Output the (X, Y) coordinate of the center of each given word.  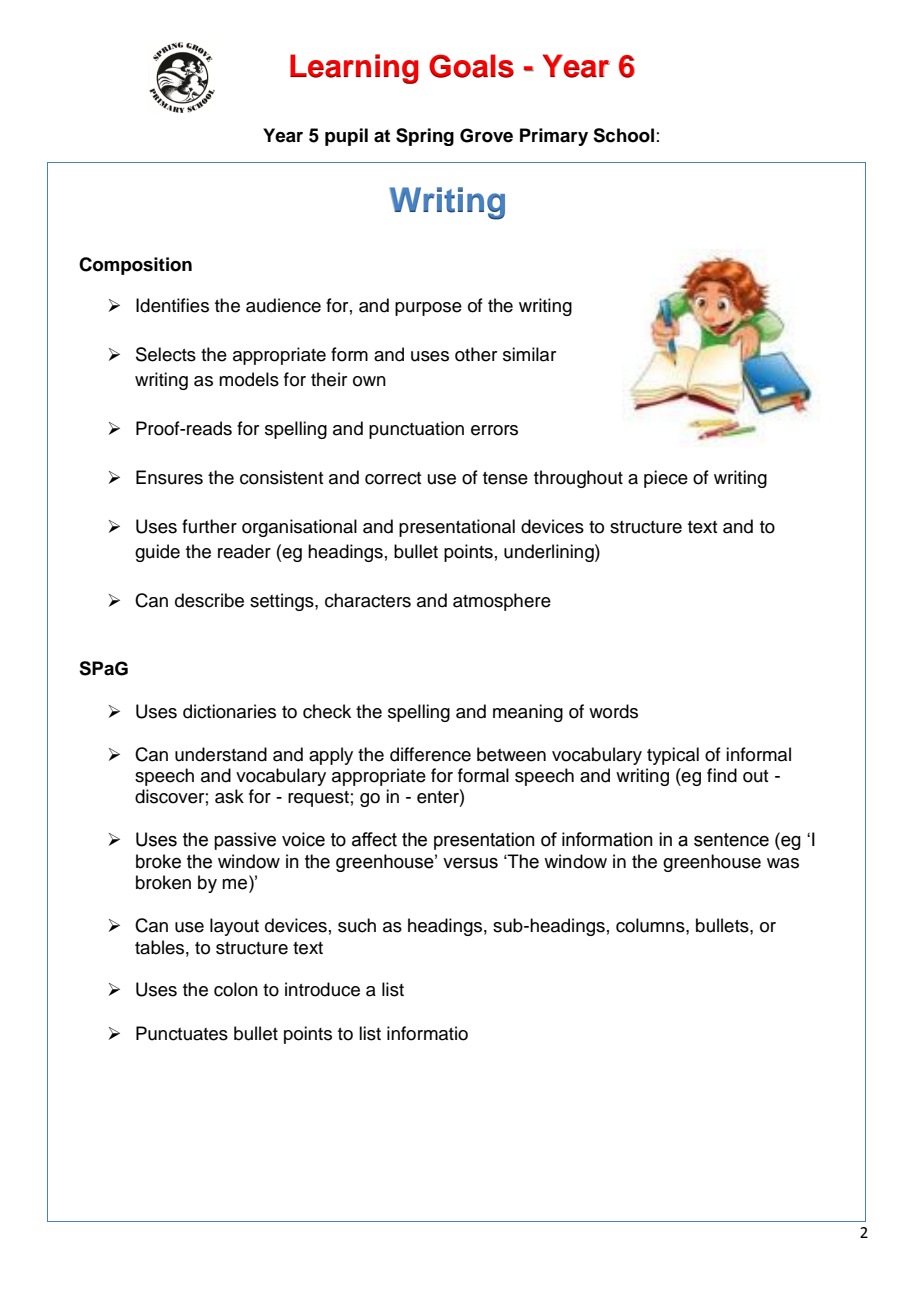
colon (236, 989)
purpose (428, 309)
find (722, 775)
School (623, 135)
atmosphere (502, 602)
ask (229, 796)
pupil (346, 137)
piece (666, 479)
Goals (471, 66)
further (209, 526)
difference (430, 754)
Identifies (172, 305)
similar (529, 354)
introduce (322, 989)
